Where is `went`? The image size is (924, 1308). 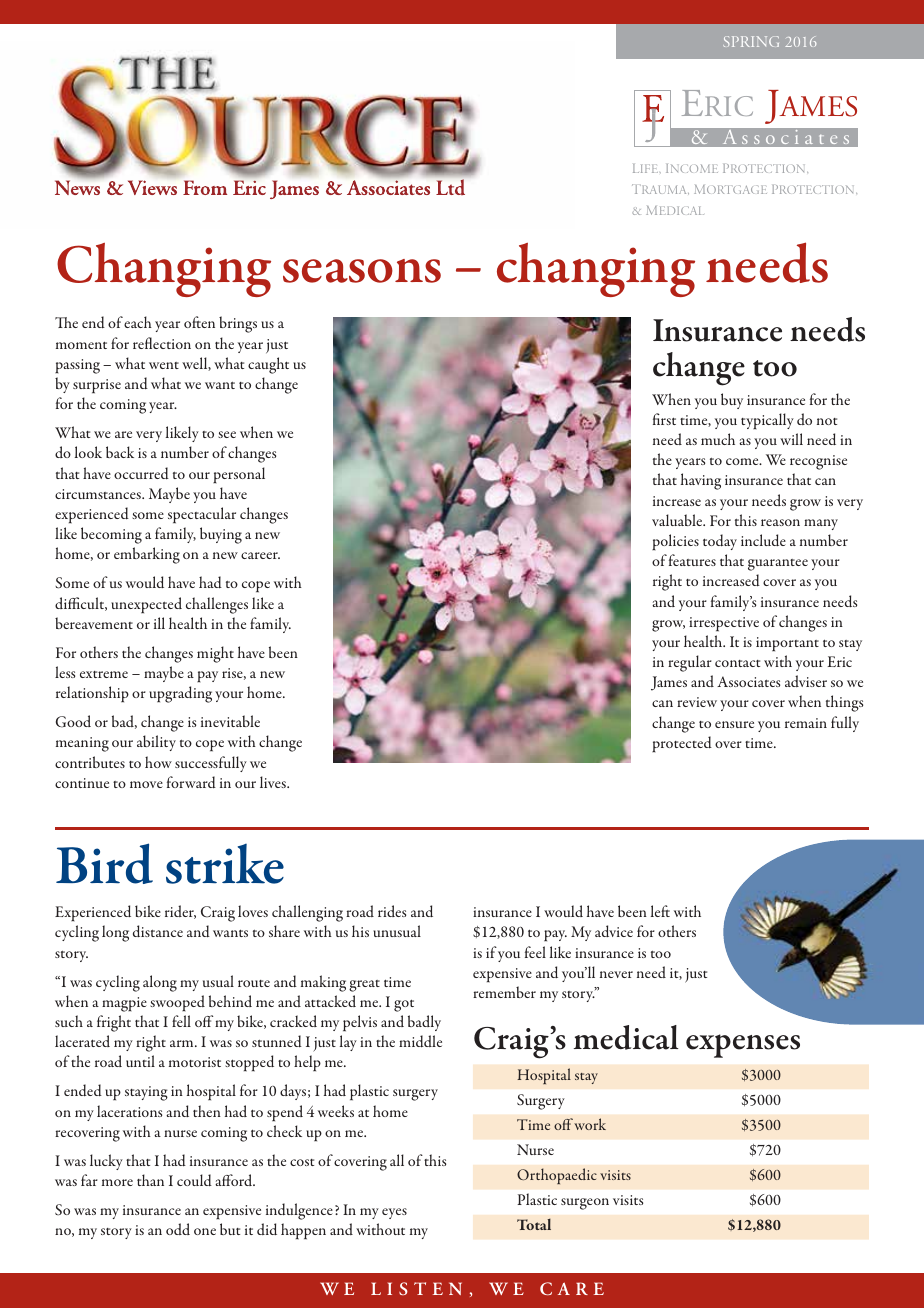
went is located at coordinates (164, 365).
